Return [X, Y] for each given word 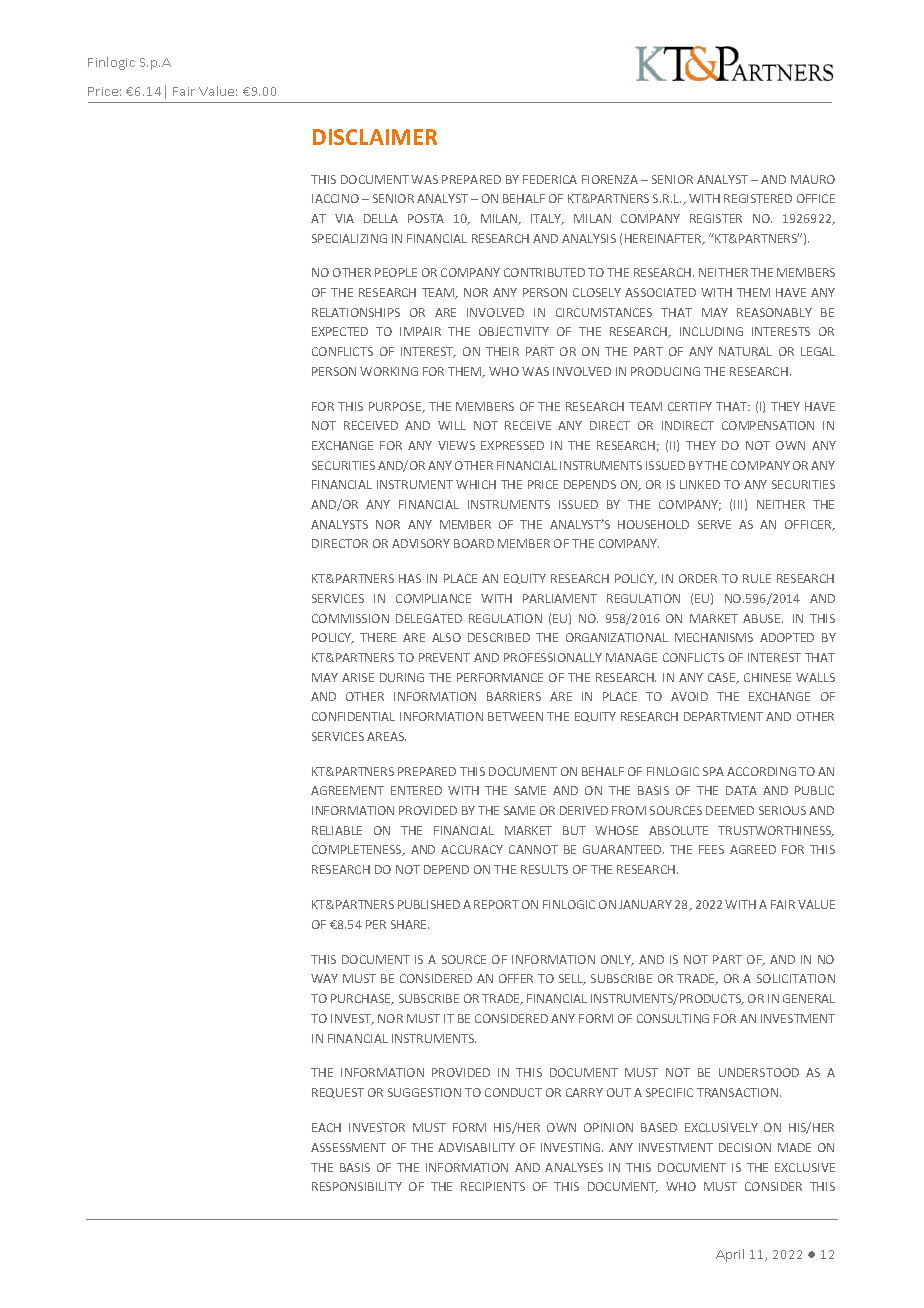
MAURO [813, 179]
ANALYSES [574, 1167]
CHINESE [767, 677]
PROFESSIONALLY [553, 657]
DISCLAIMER [375, 137]
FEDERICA [550, 179]
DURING [402, 677]
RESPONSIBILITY [357, 1186]
